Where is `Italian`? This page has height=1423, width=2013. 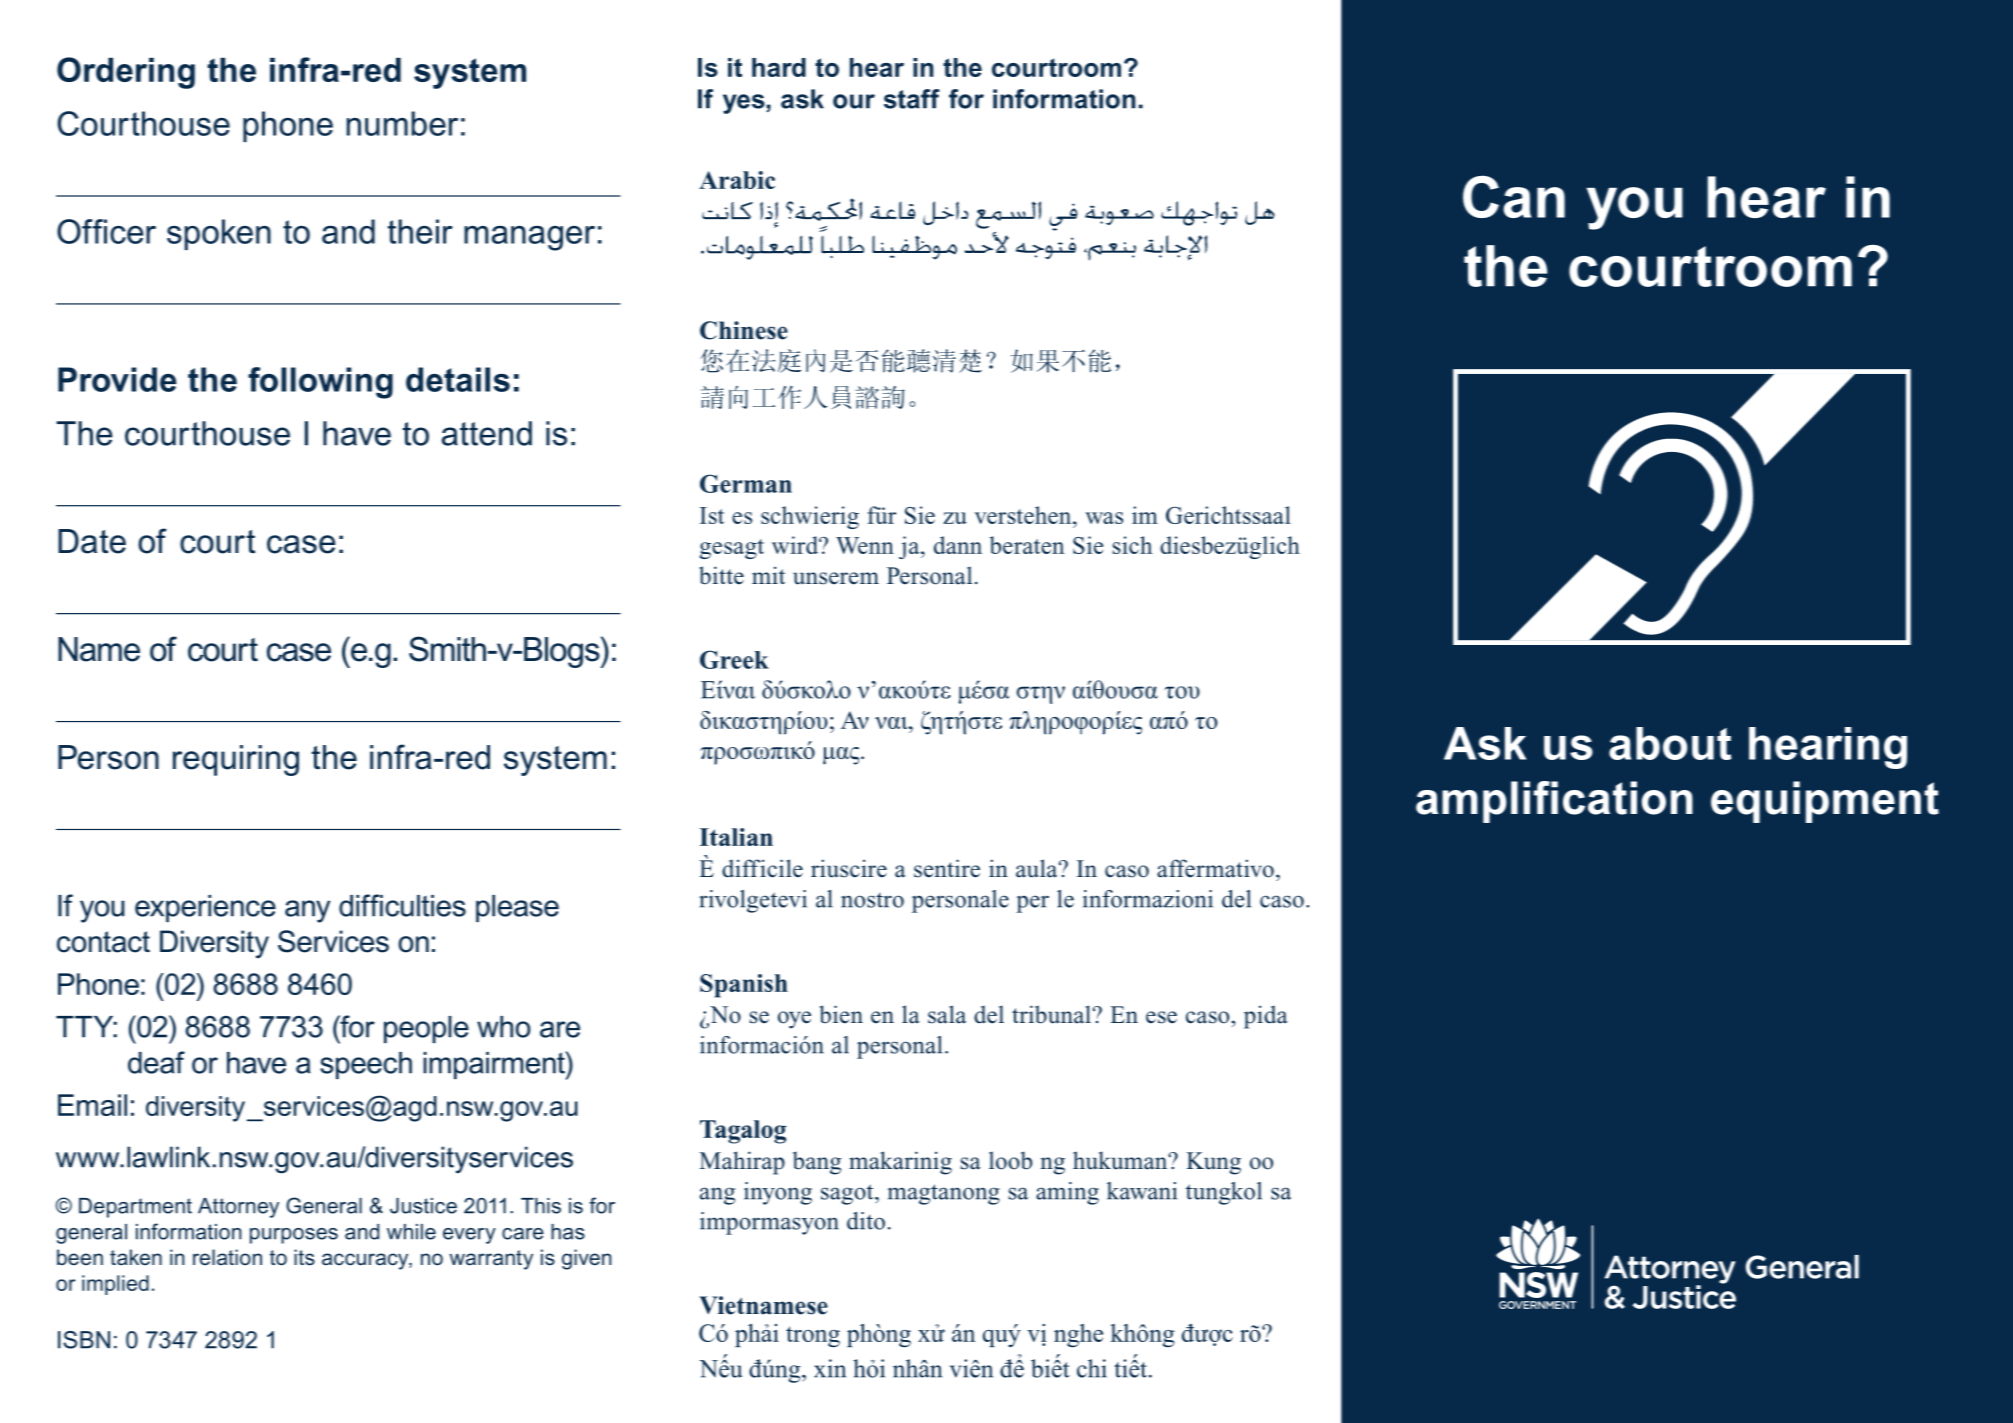
Italian is located at coordinates (736, 837).
